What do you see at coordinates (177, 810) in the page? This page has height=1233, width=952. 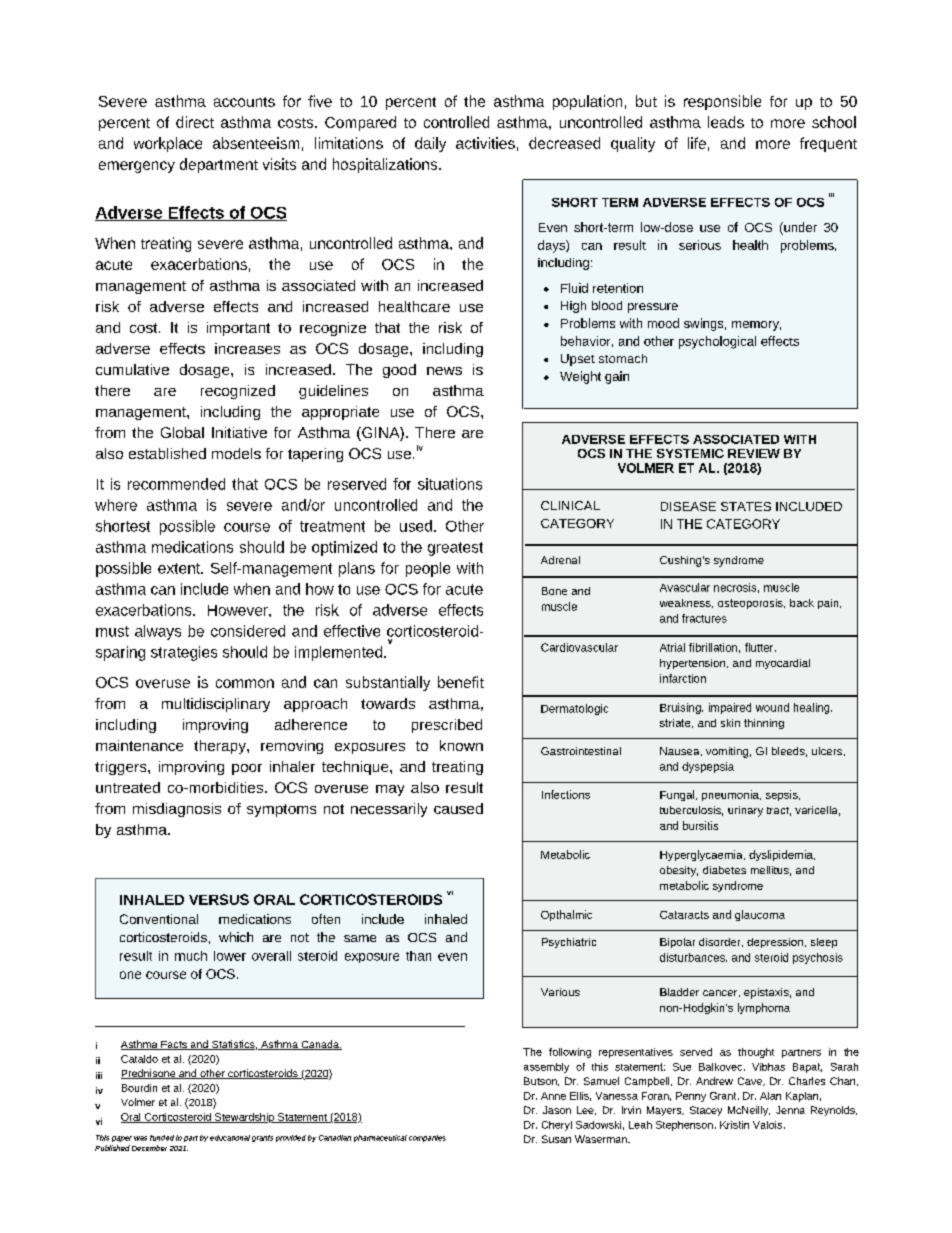 I see `misdiagnosis` at bounding box center [177, 810].
